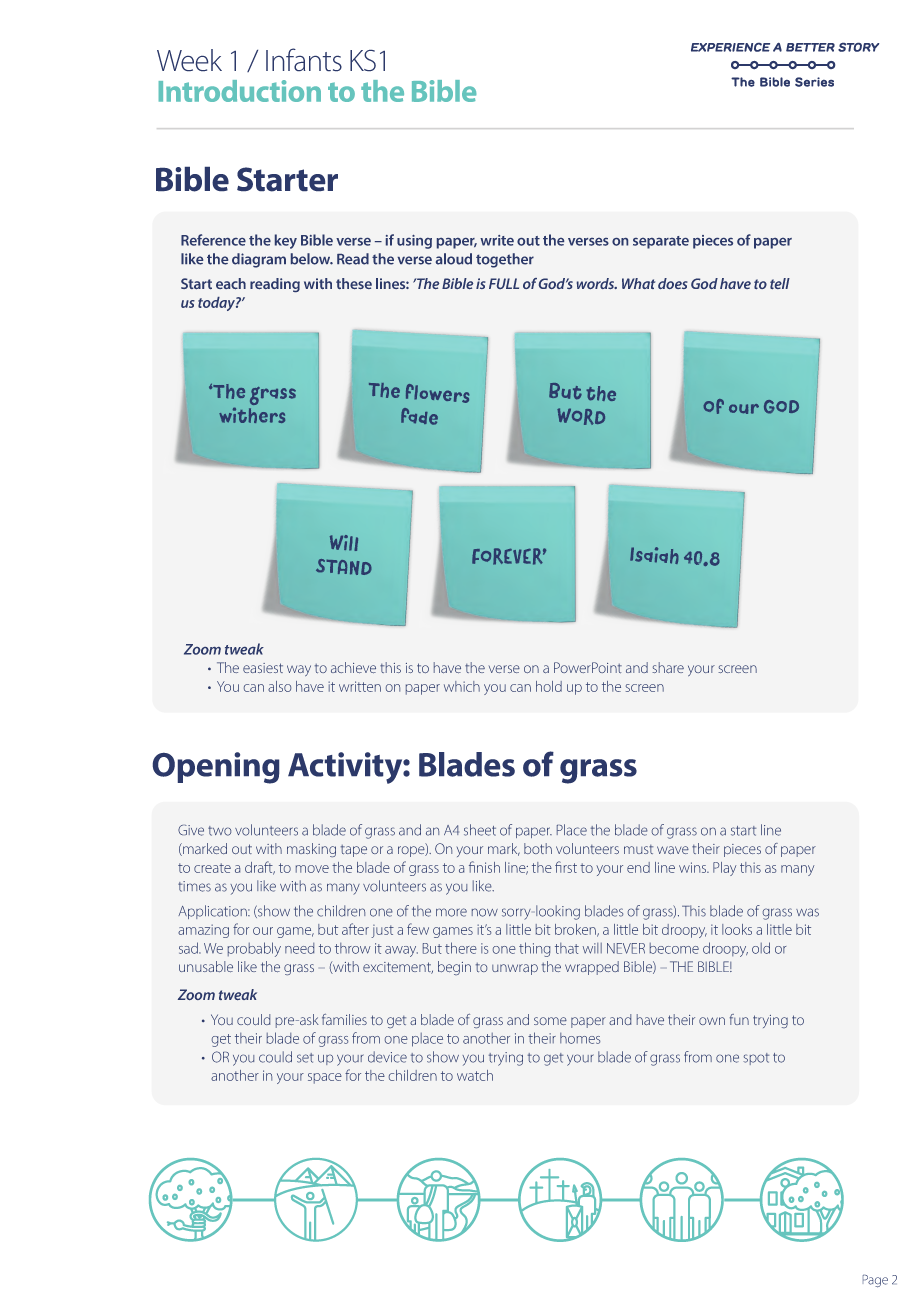 This screenshot has width=924, height=1308. Describe the element at coordinates (216, 768) in the screenshot. I see `Opening` at that location.
